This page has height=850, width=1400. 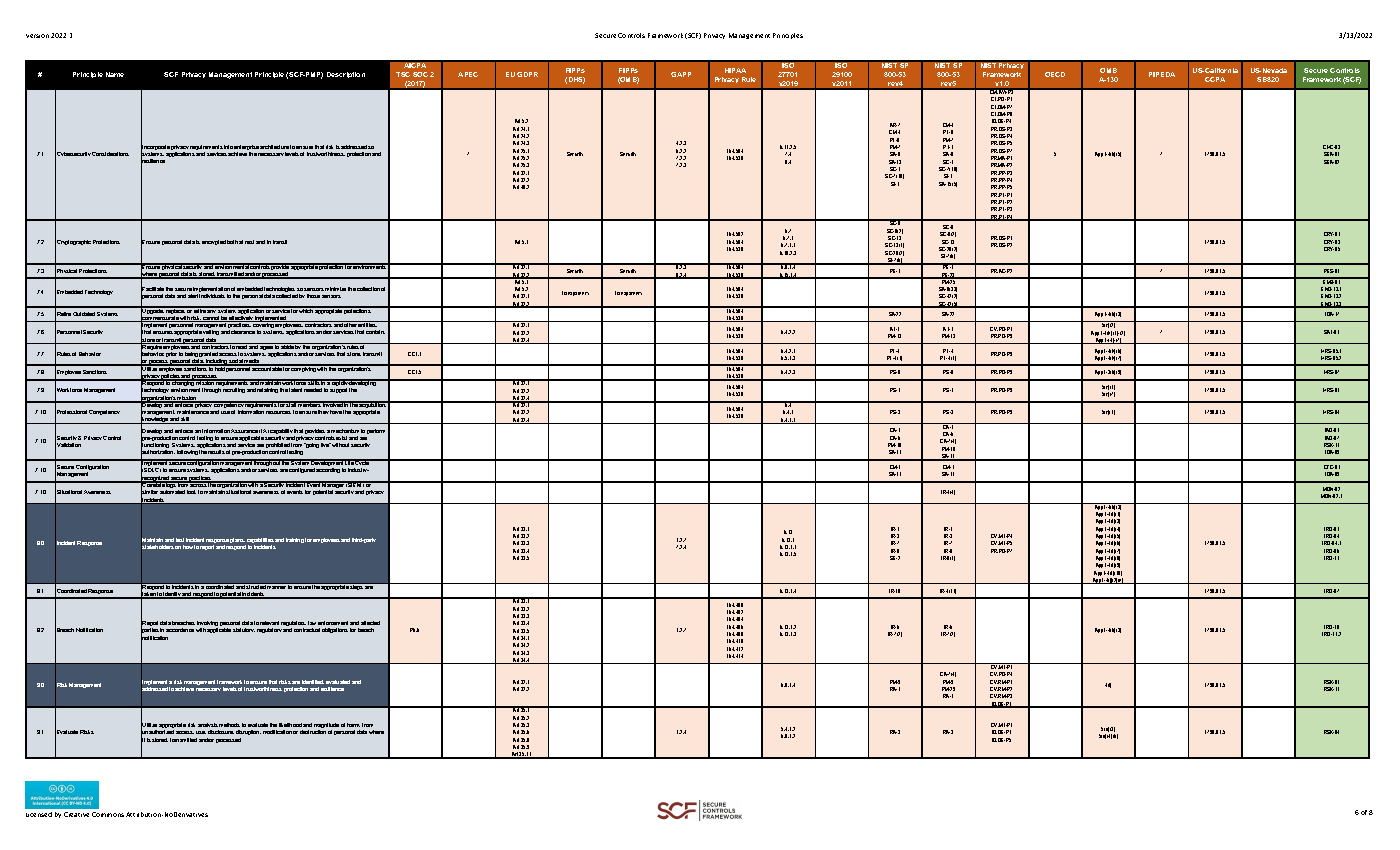 What do you see at coordinates (323, 412) in the page?
I see `they` at bounding box center [323, 412].
